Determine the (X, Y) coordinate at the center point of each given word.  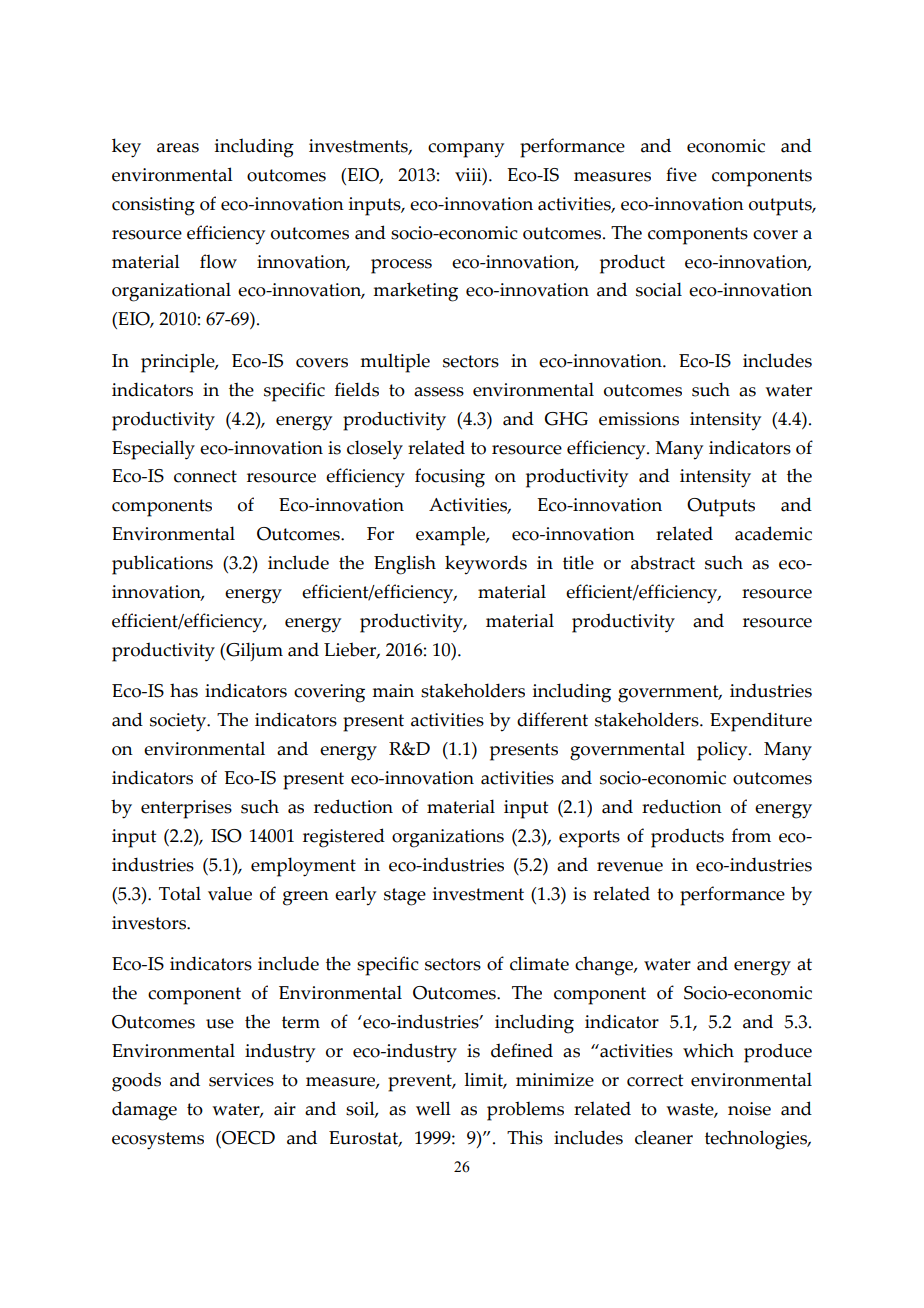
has (184, 690)
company (466, 150)
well (433, 1108)
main (393, 691)
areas (178, 148)
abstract (663, 562)
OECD (247, 1138)
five (681, 174)
